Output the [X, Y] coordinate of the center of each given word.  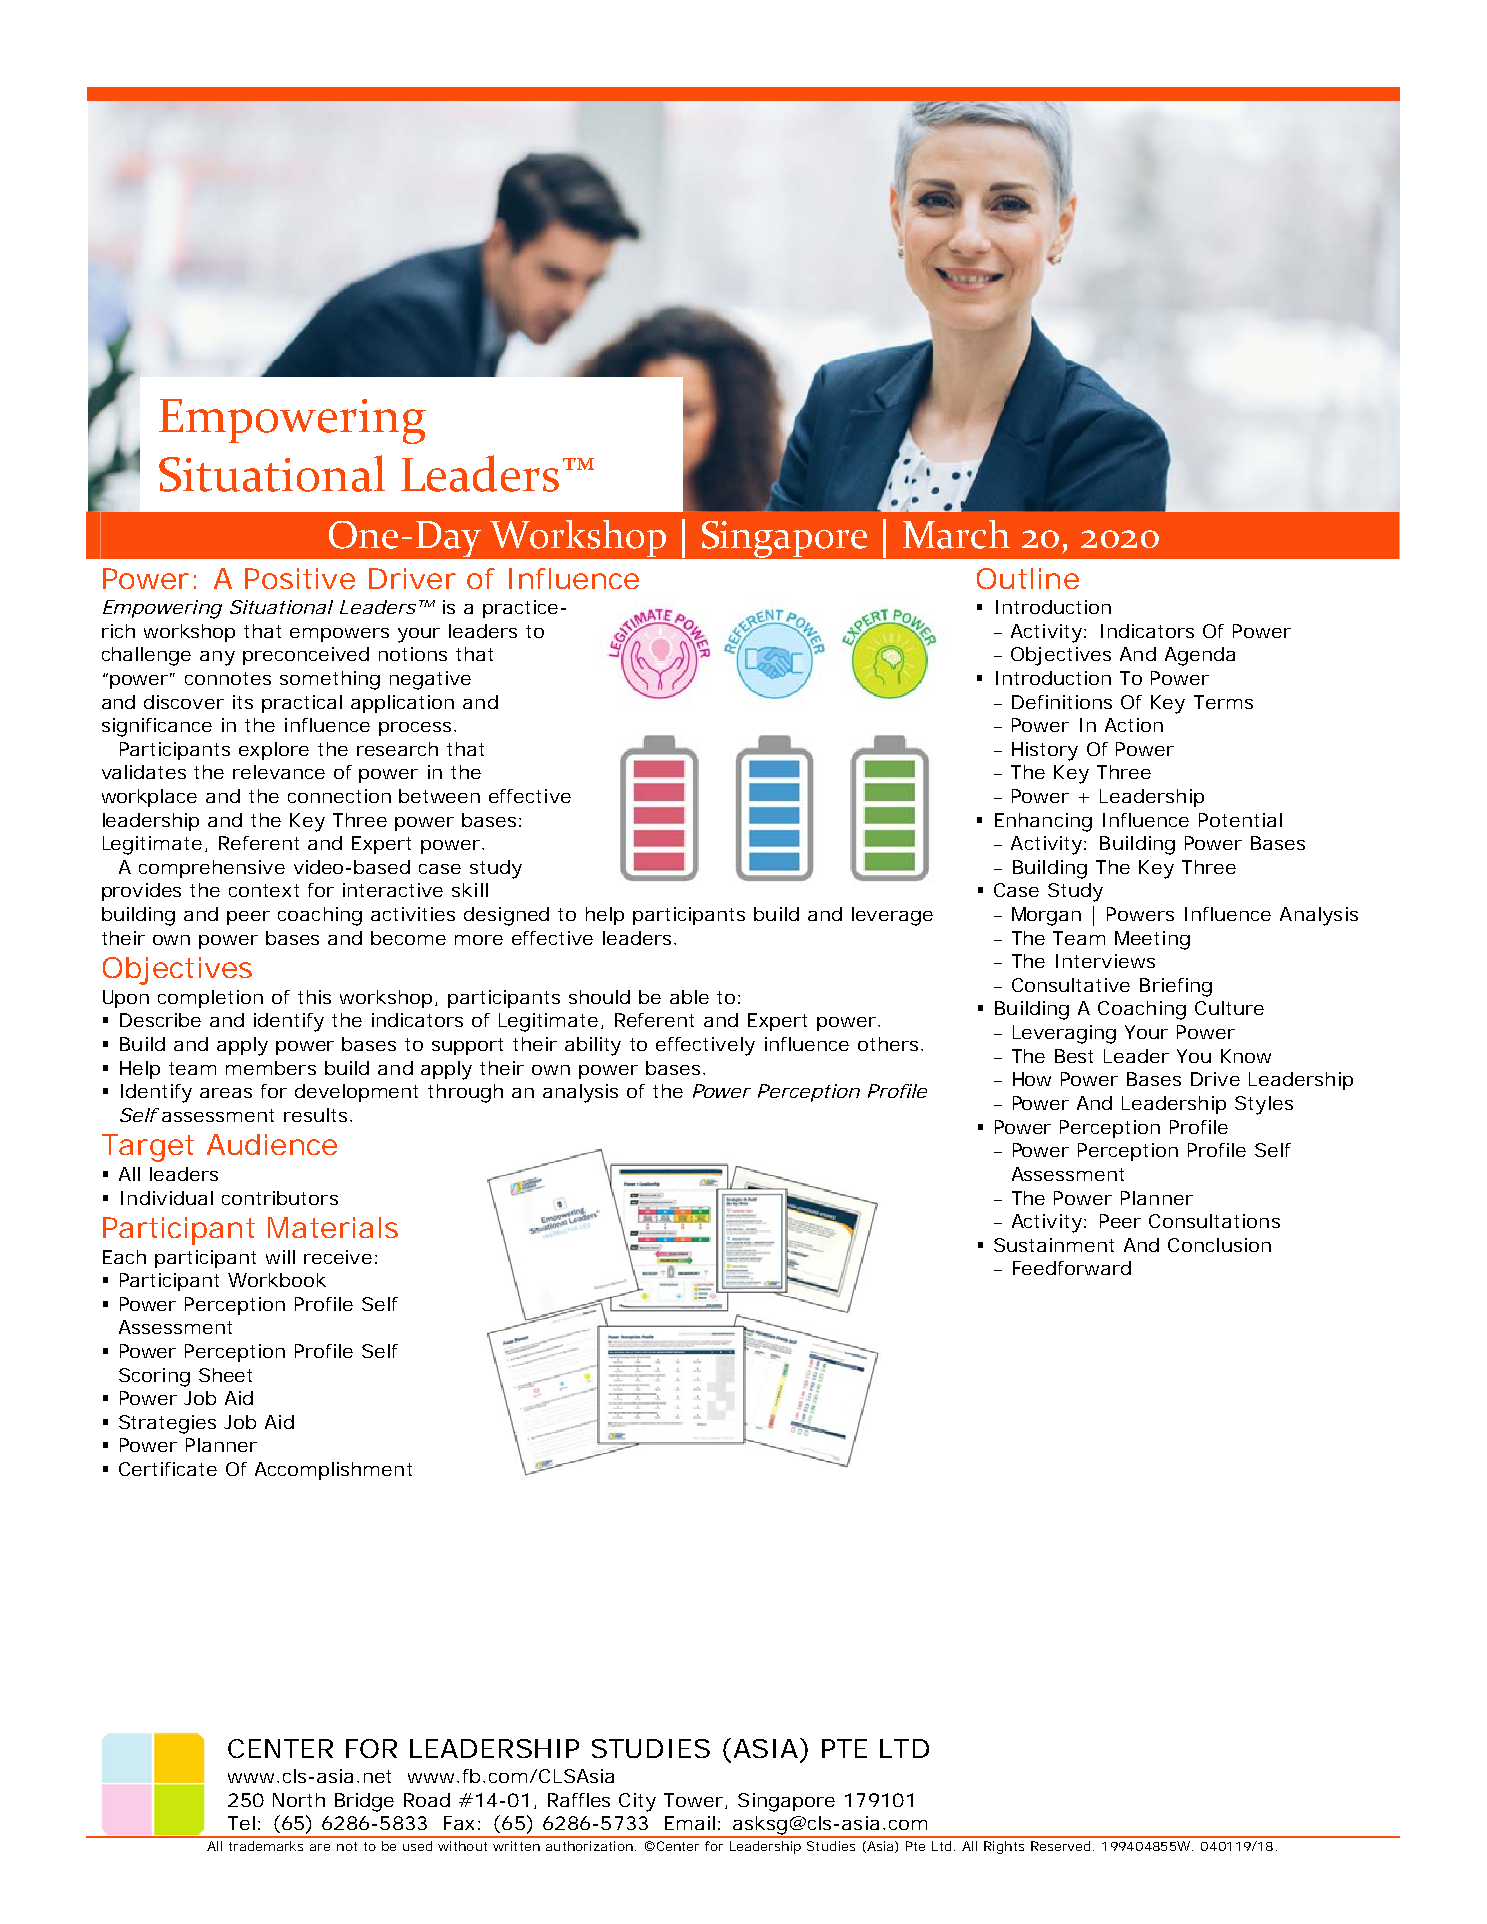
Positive [300, 578]
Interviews [1105, 961]
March [956, 534]
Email [690, 1823]
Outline [1028, 578]
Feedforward [1072, 1268]
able [689, 997]
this [314, 997]
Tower [695, 1801]
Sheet [225, 1375]
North [299, 1800]
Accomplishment [333, 1471]
